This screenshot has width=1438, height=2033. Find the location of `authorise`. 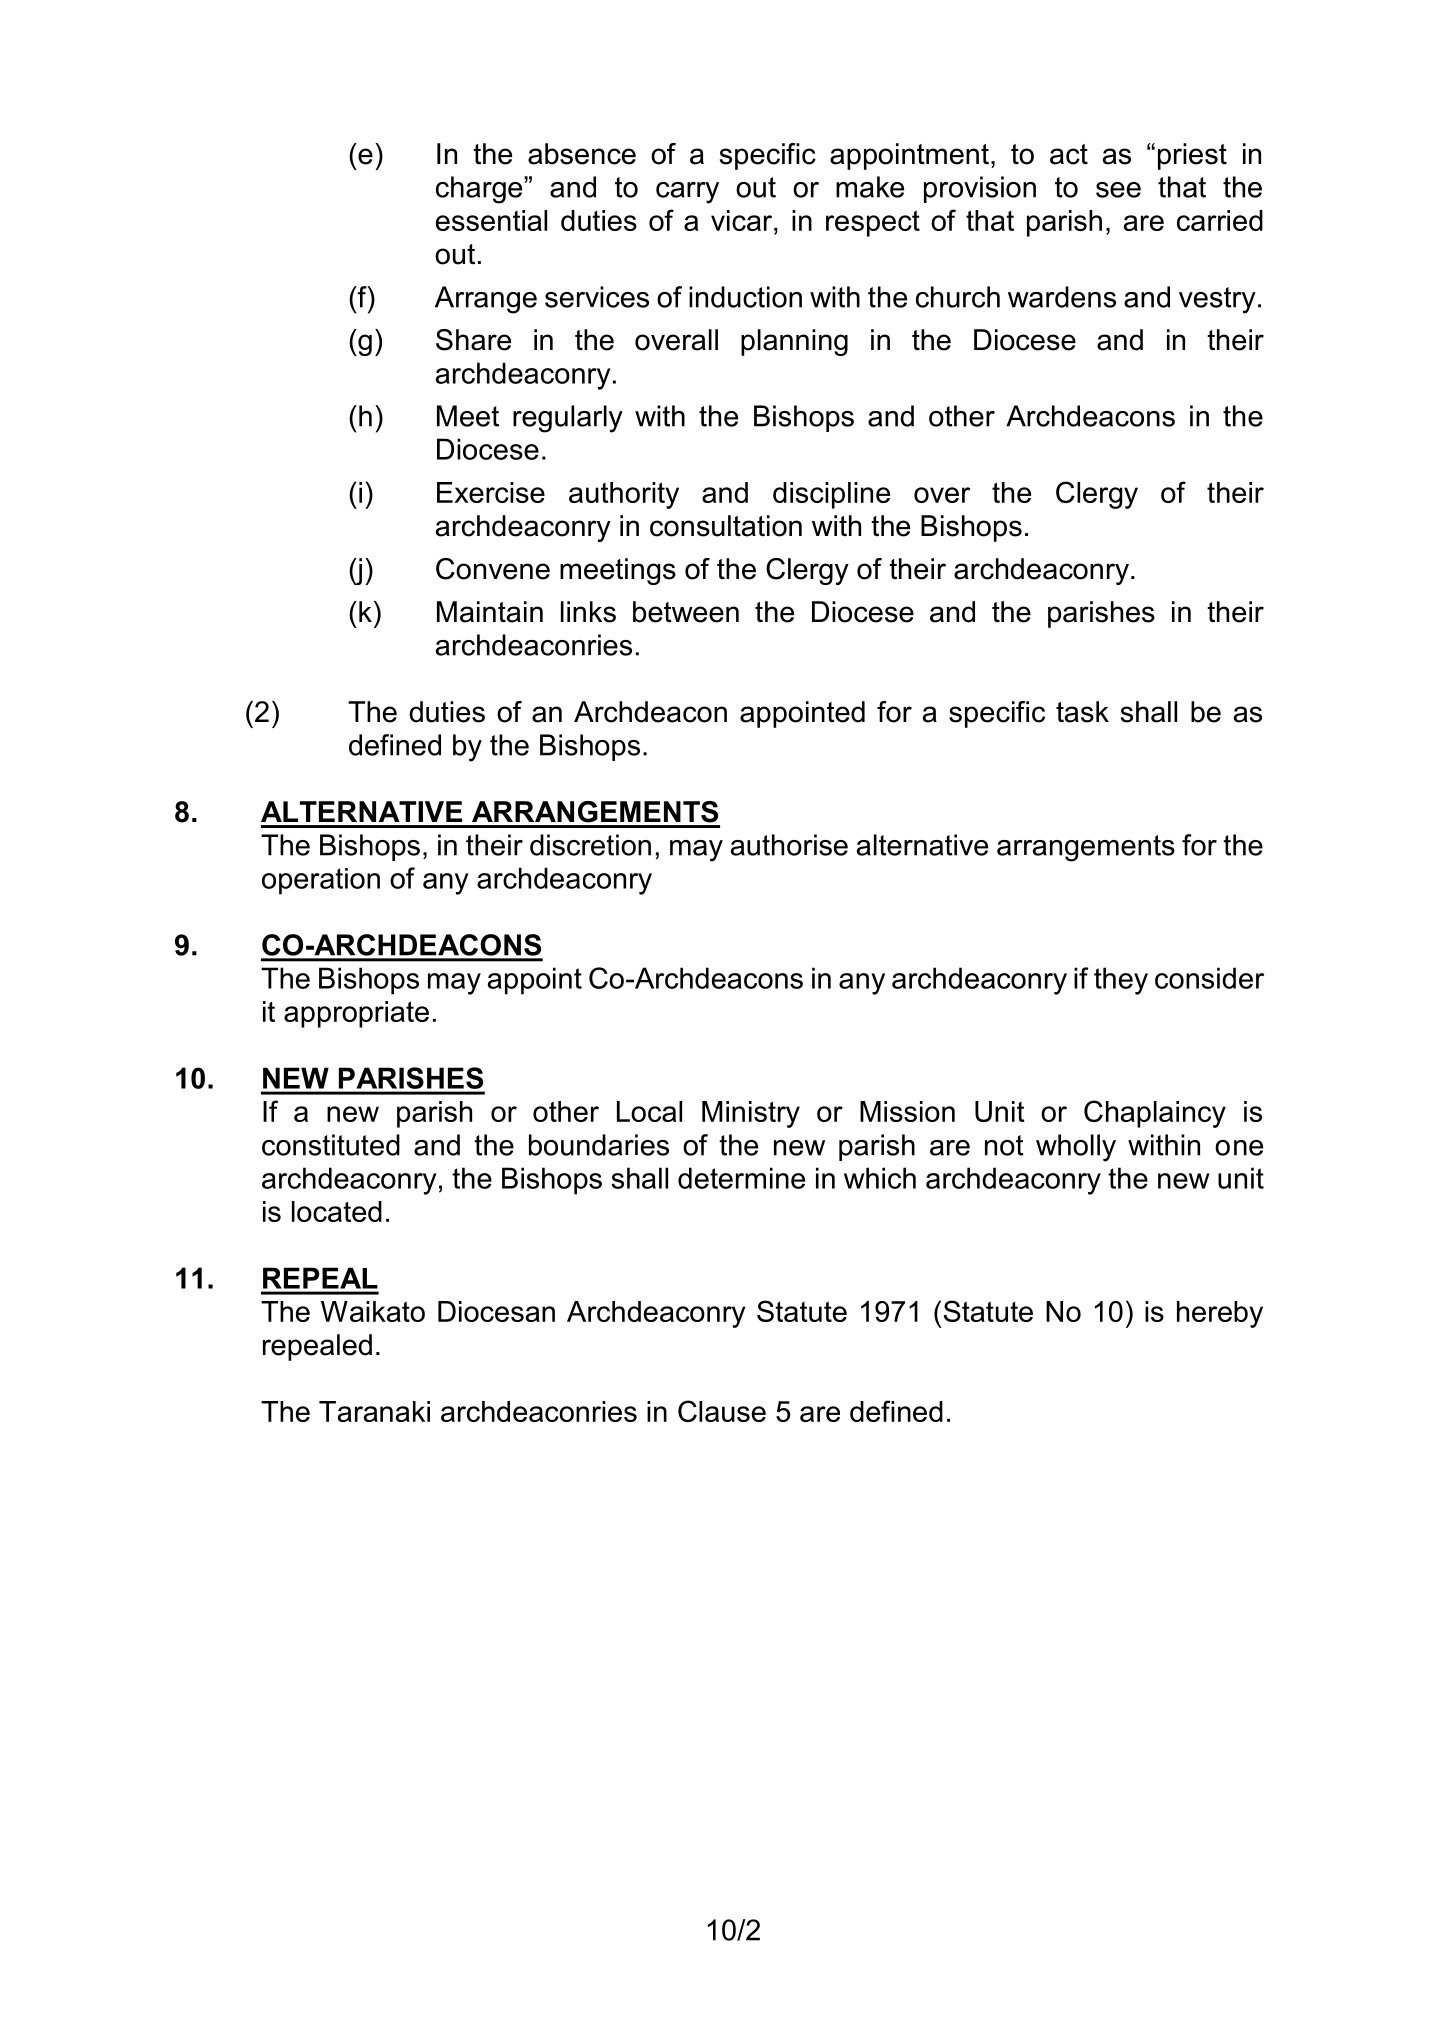

authorise is located at coordinates (789, 845).
